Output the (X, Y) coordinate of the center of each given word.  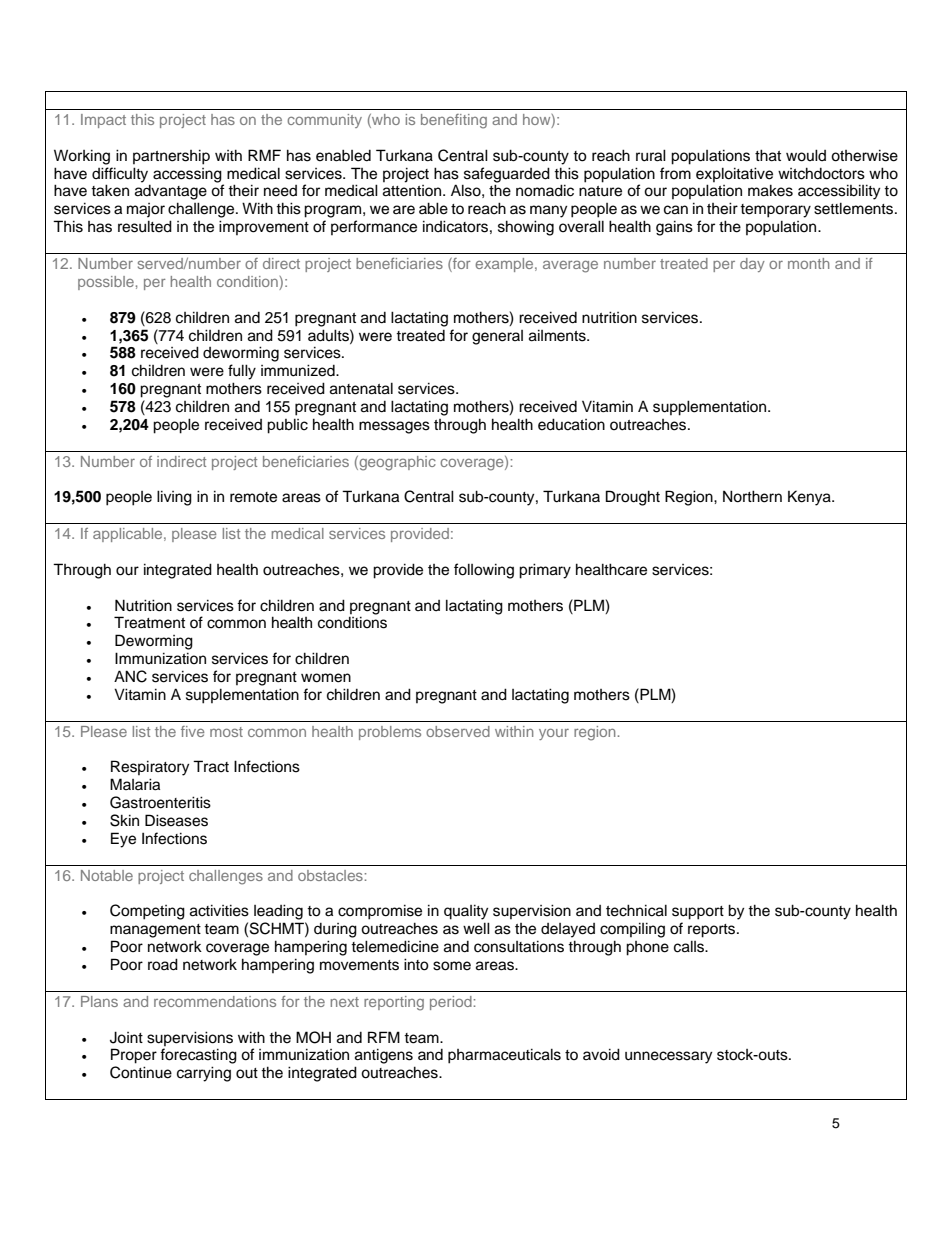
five (192, 731)
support (698, 913)
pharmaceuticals (504, 1056)
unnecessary (668, 1057)
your (554, 734)
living (174, 498)
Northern (752, 496)
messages (394, 427)
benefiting (454, 121)
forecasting (198, 1056)
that (768, 155)
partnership (171, 157)
